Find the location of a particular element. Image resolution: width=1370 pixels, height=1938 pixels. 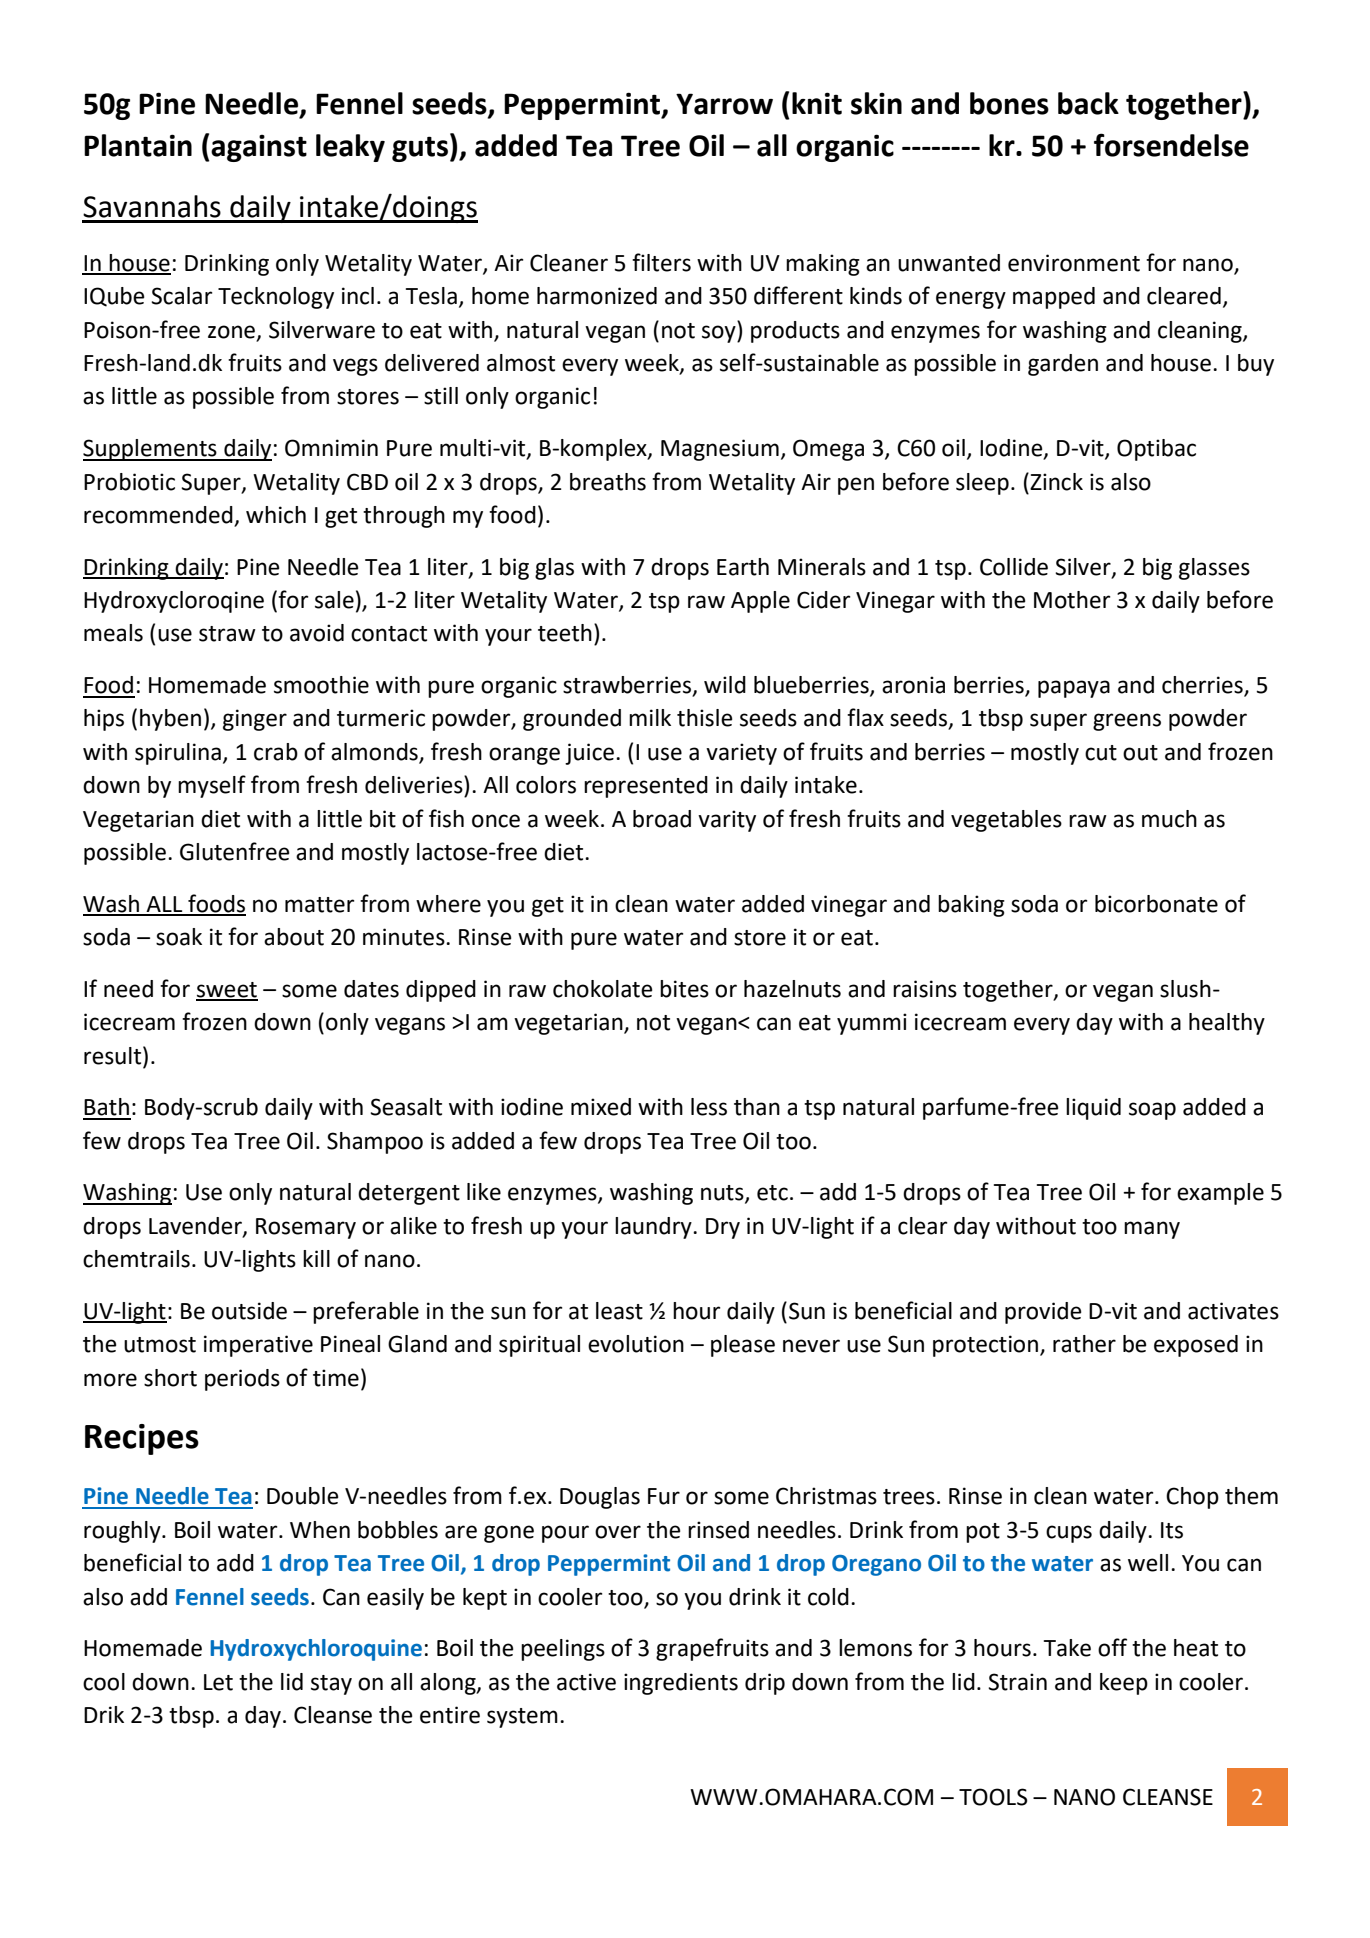

evolution is located at coordinates (636, 1344).
